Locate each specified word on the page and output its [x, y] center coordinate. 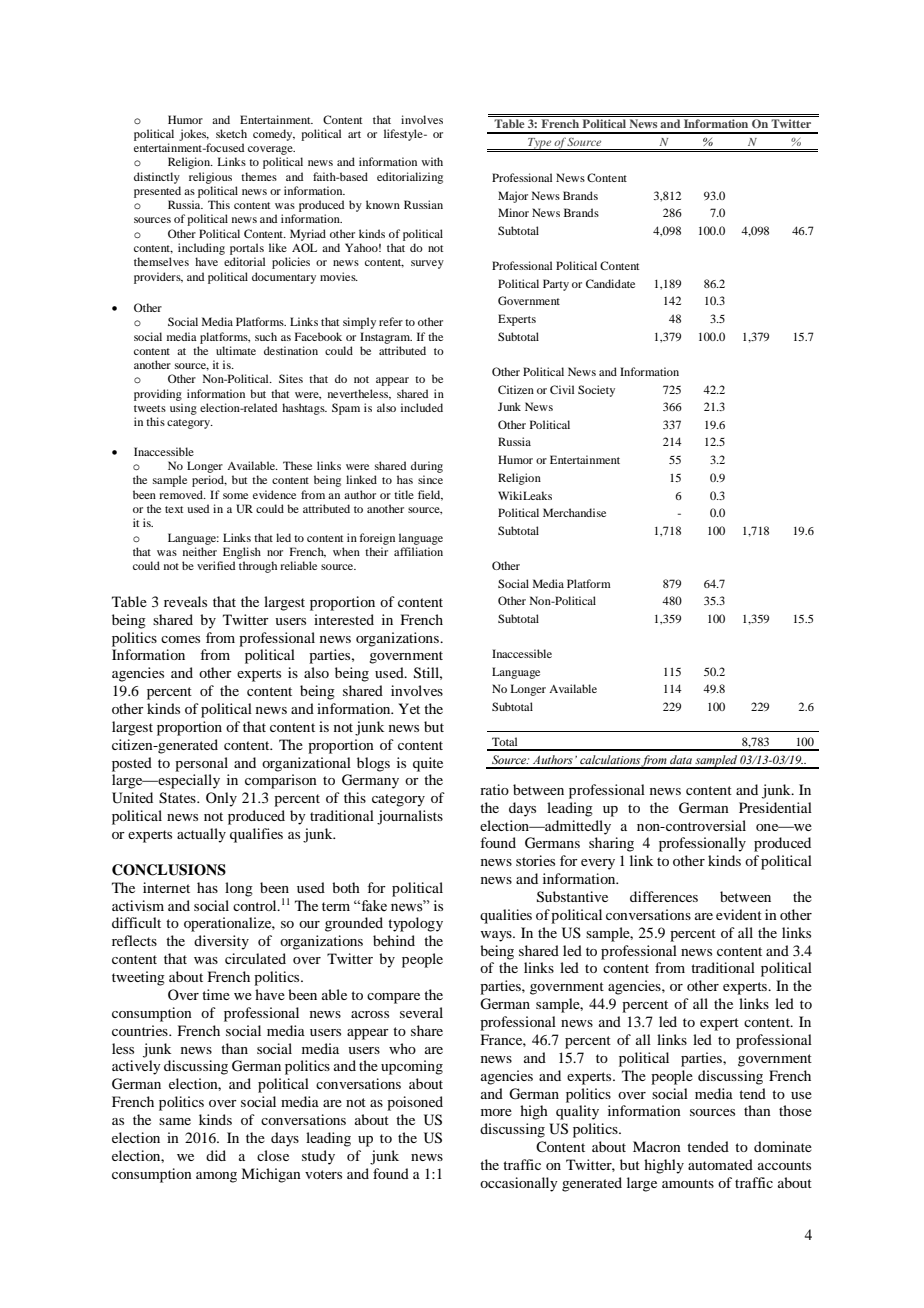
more [496, 1112]
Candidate [610, 283]
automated [720, 1164]
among [216, 1177]
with [432, 161]
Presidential [775, 807]
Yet [409, 708]
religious [210, 178]
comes [180, 639]
